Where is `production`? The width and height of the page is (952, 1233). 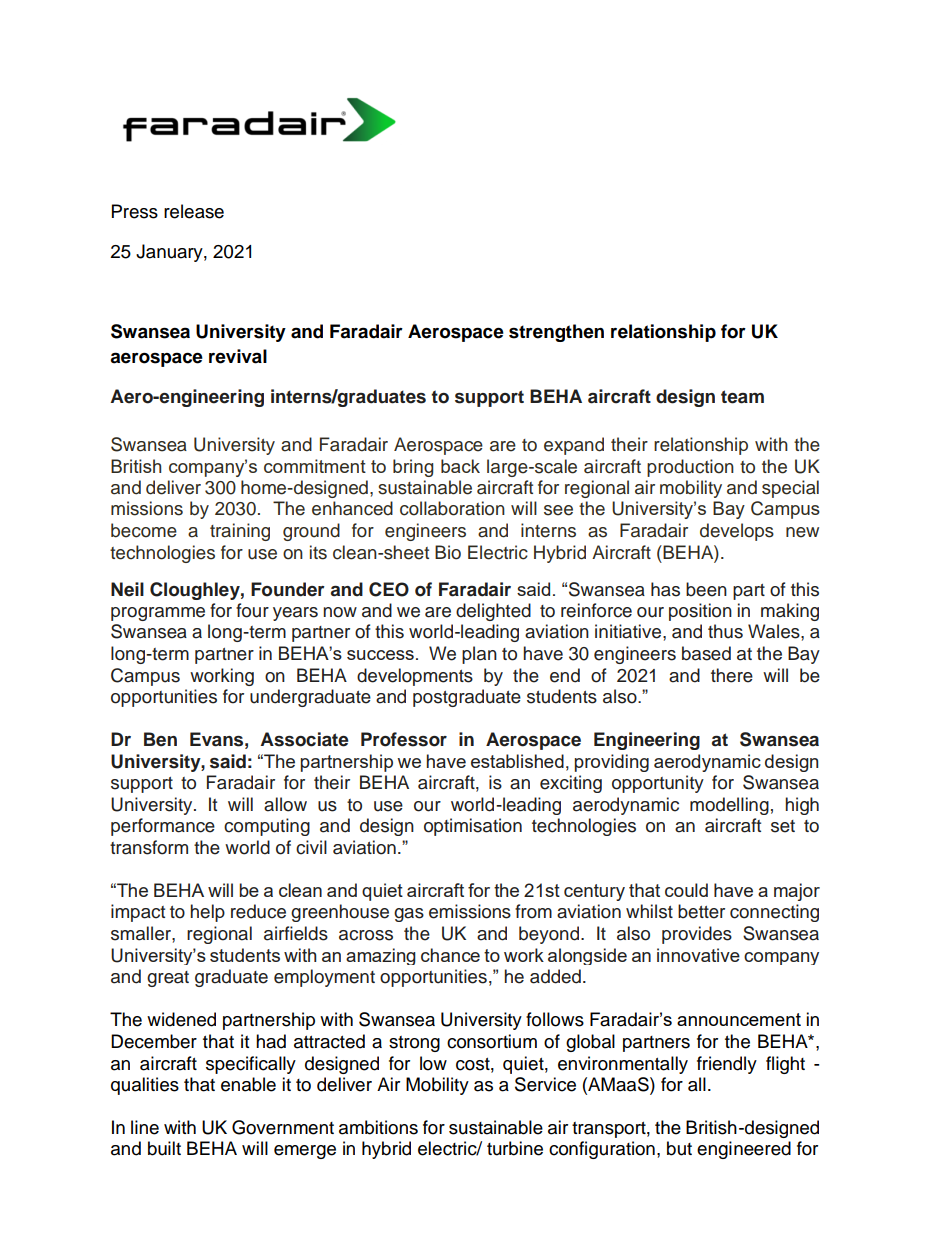 production is located at coordinates (690, 468).
